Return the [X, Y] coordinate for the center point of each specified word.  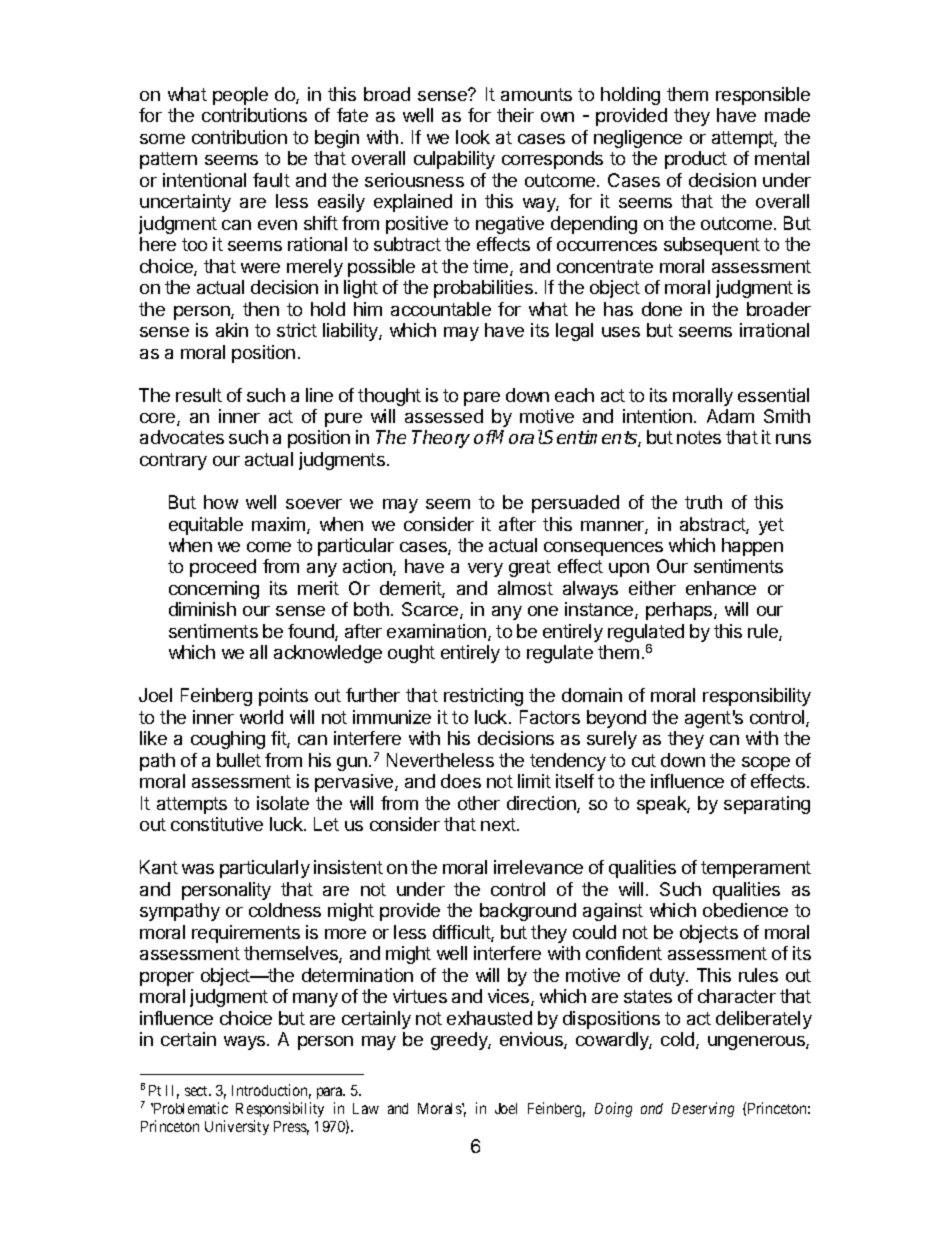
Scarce [431, 610]
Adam [730, 416]
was [198, 869]
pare [482, 399]
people [240, 96]
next [499, 824]
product [696, 160]
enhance [721, 588]
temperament [756, 869]
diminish [202, 609]
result [199, 395]
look [473, 137]
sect [198, 1091]
